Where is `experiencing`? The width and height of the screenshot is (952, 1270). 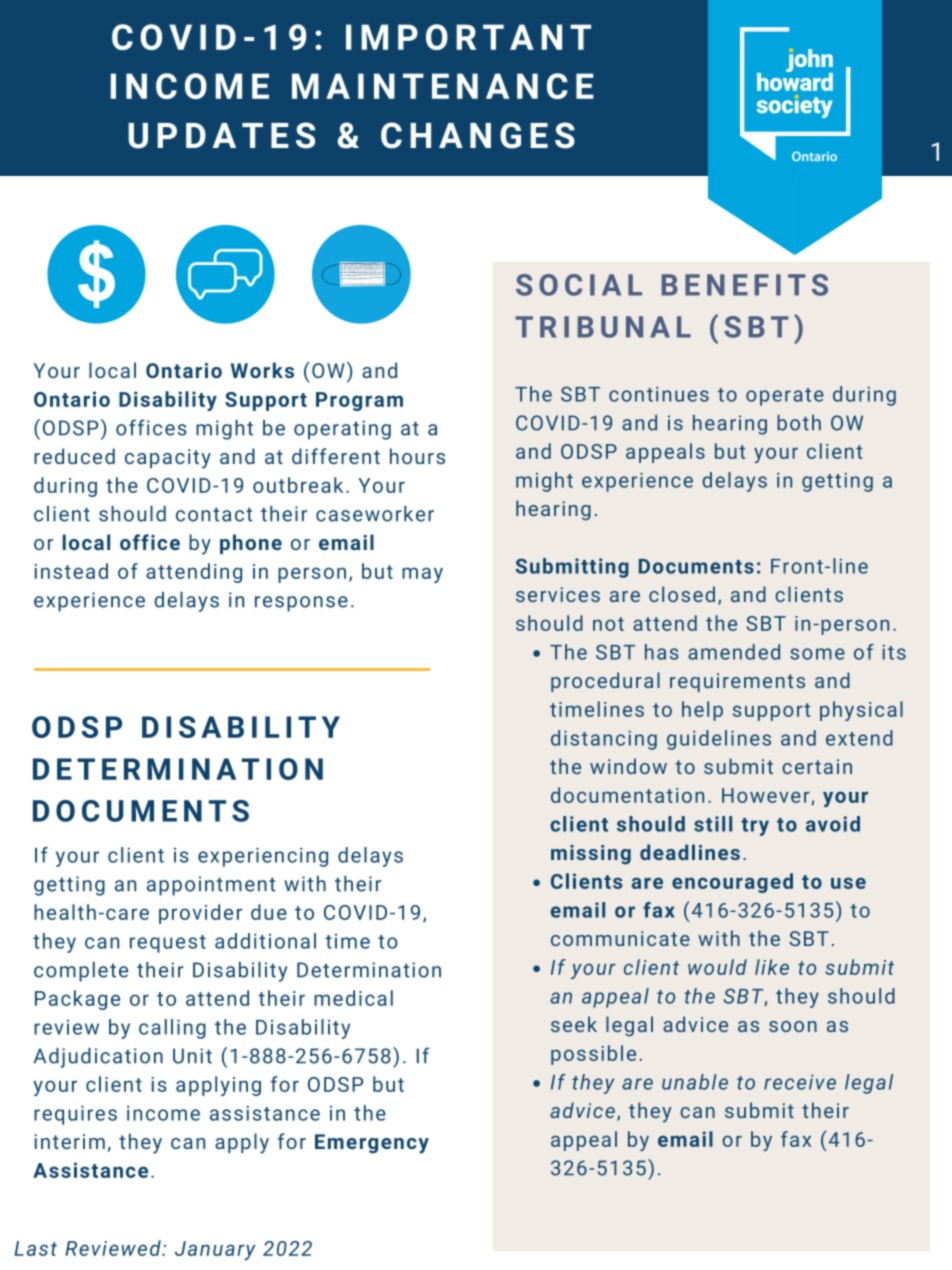
experiencing is located at coordinates (263, 857).
